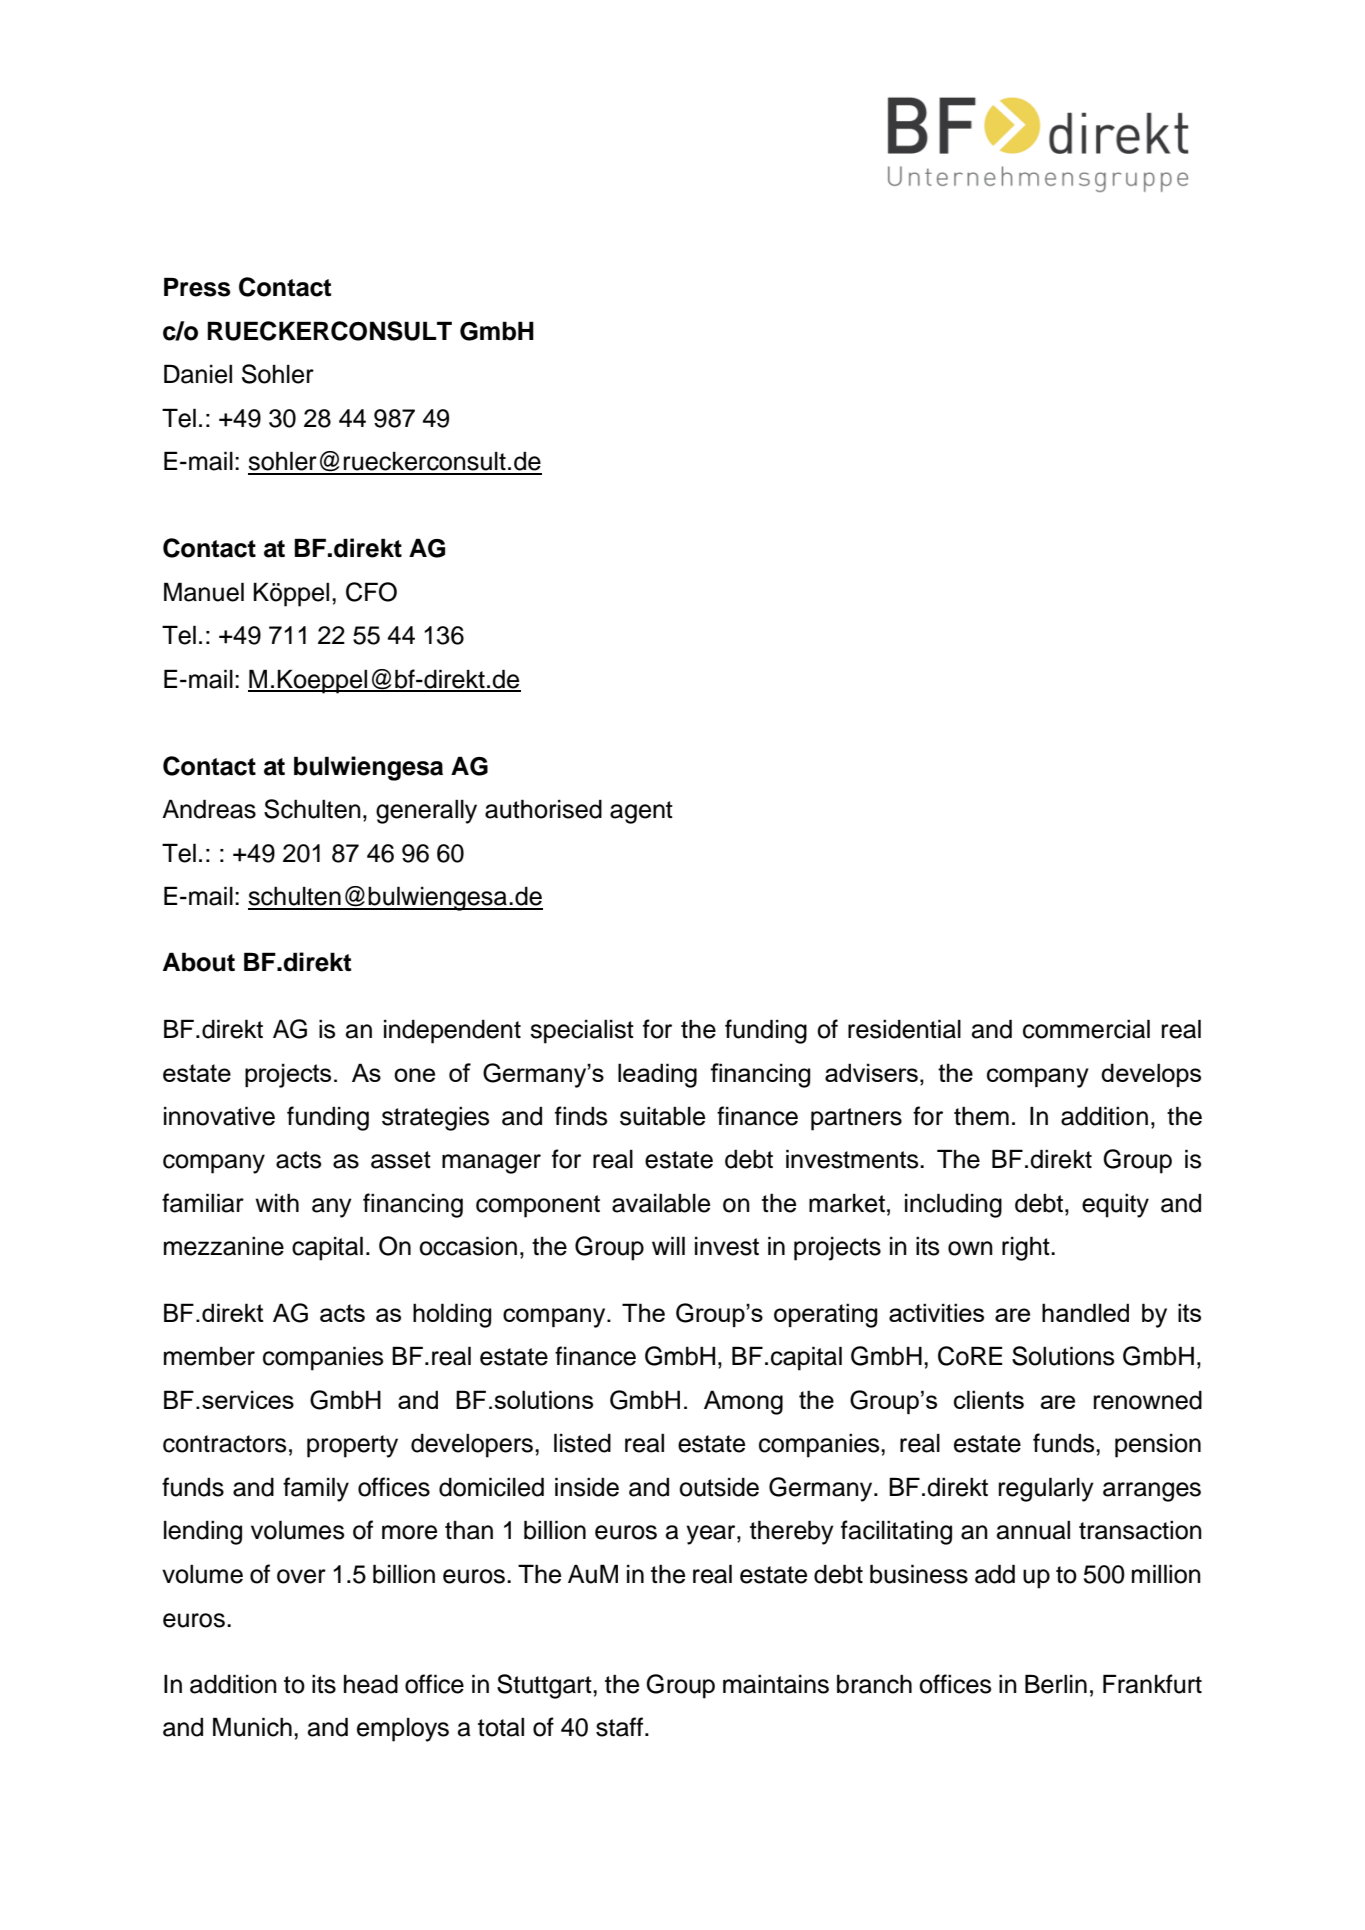 The image size is (1365, 1930). I want to click on agent, so click(641, 812).
